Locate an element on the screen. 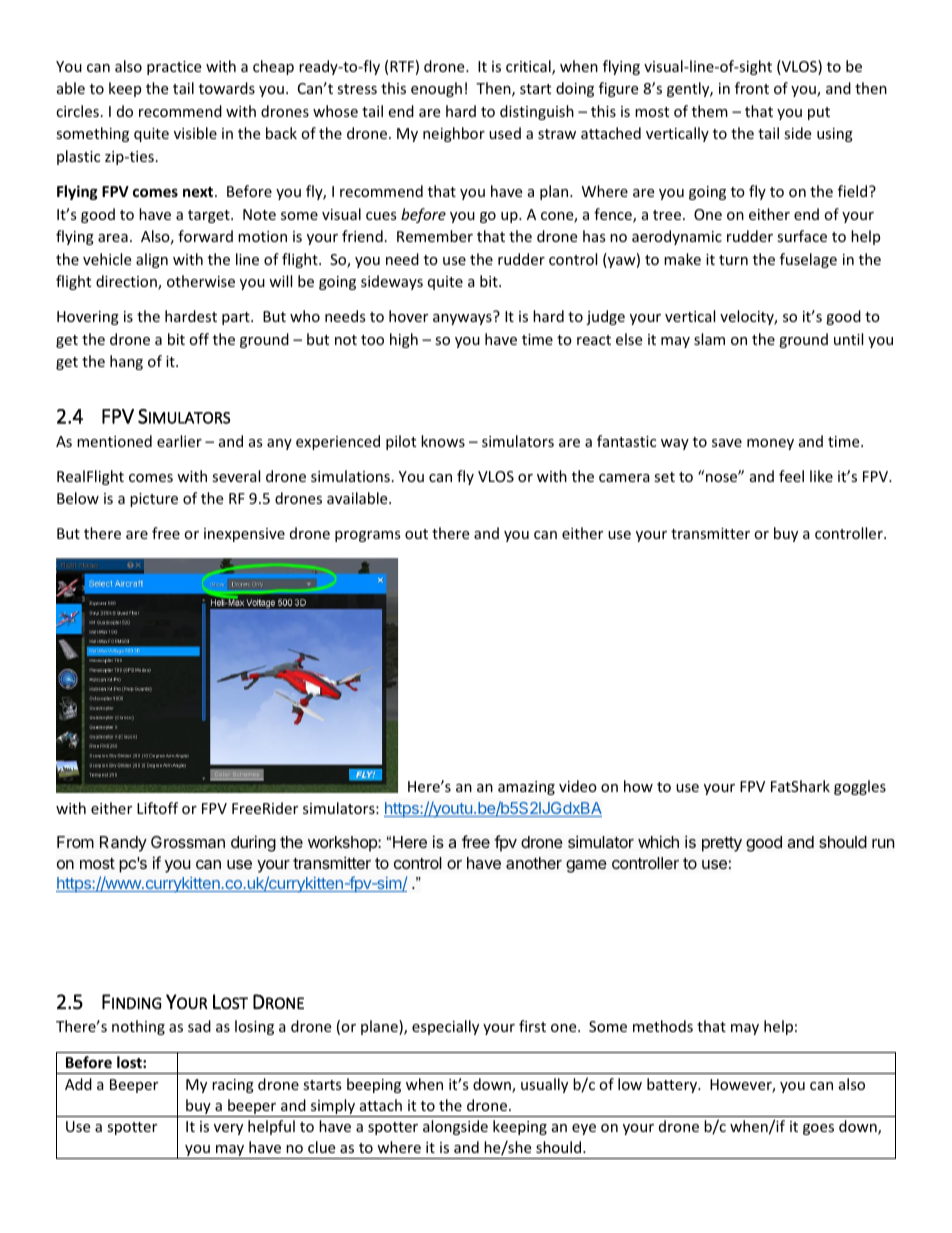 The width and height of the screenshot is (952, 1233). very is located at coordinates (228, 1129).
